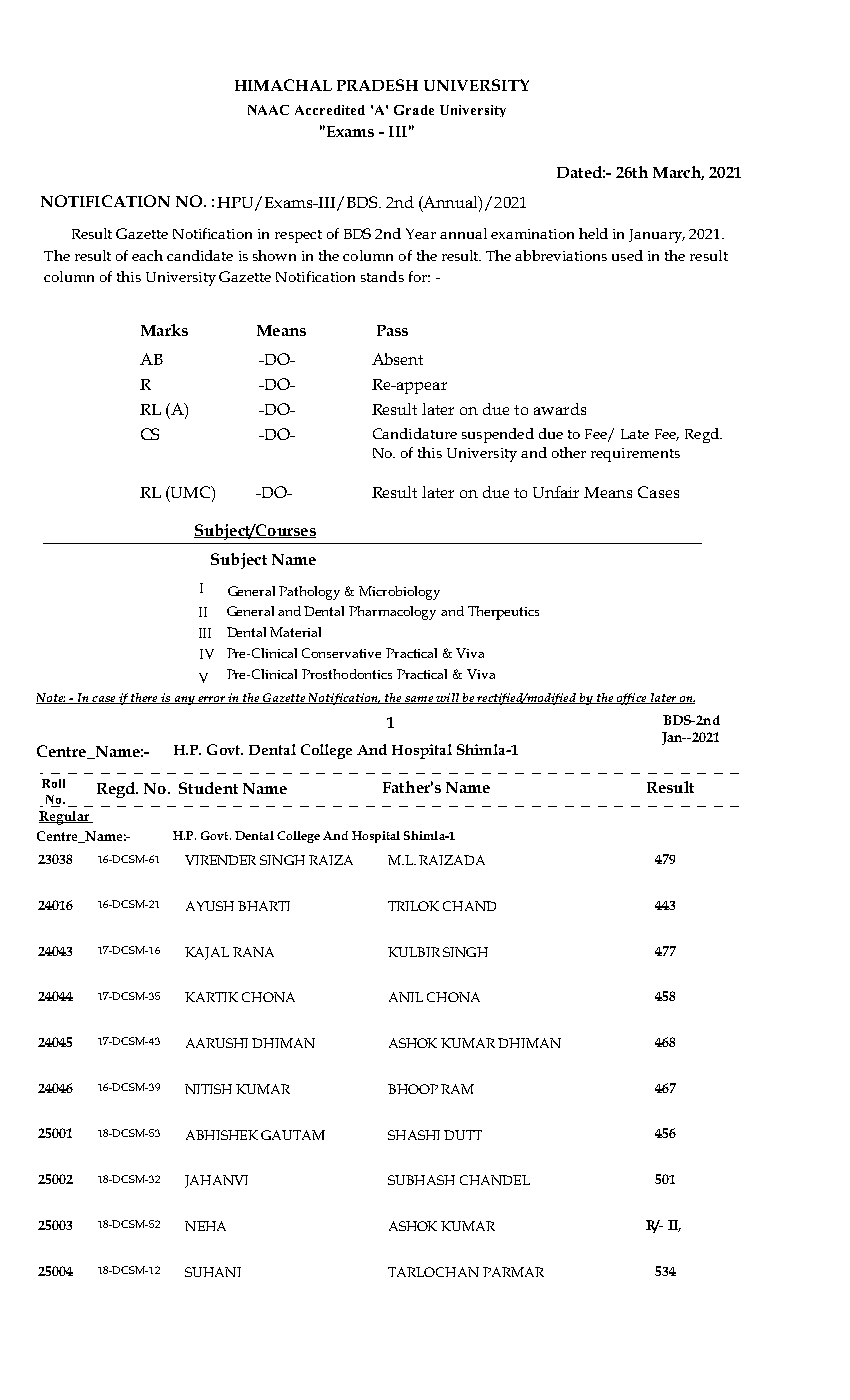 The width and height of the page is (850, 1400). I want to click on RANA, so click(253, 952).
